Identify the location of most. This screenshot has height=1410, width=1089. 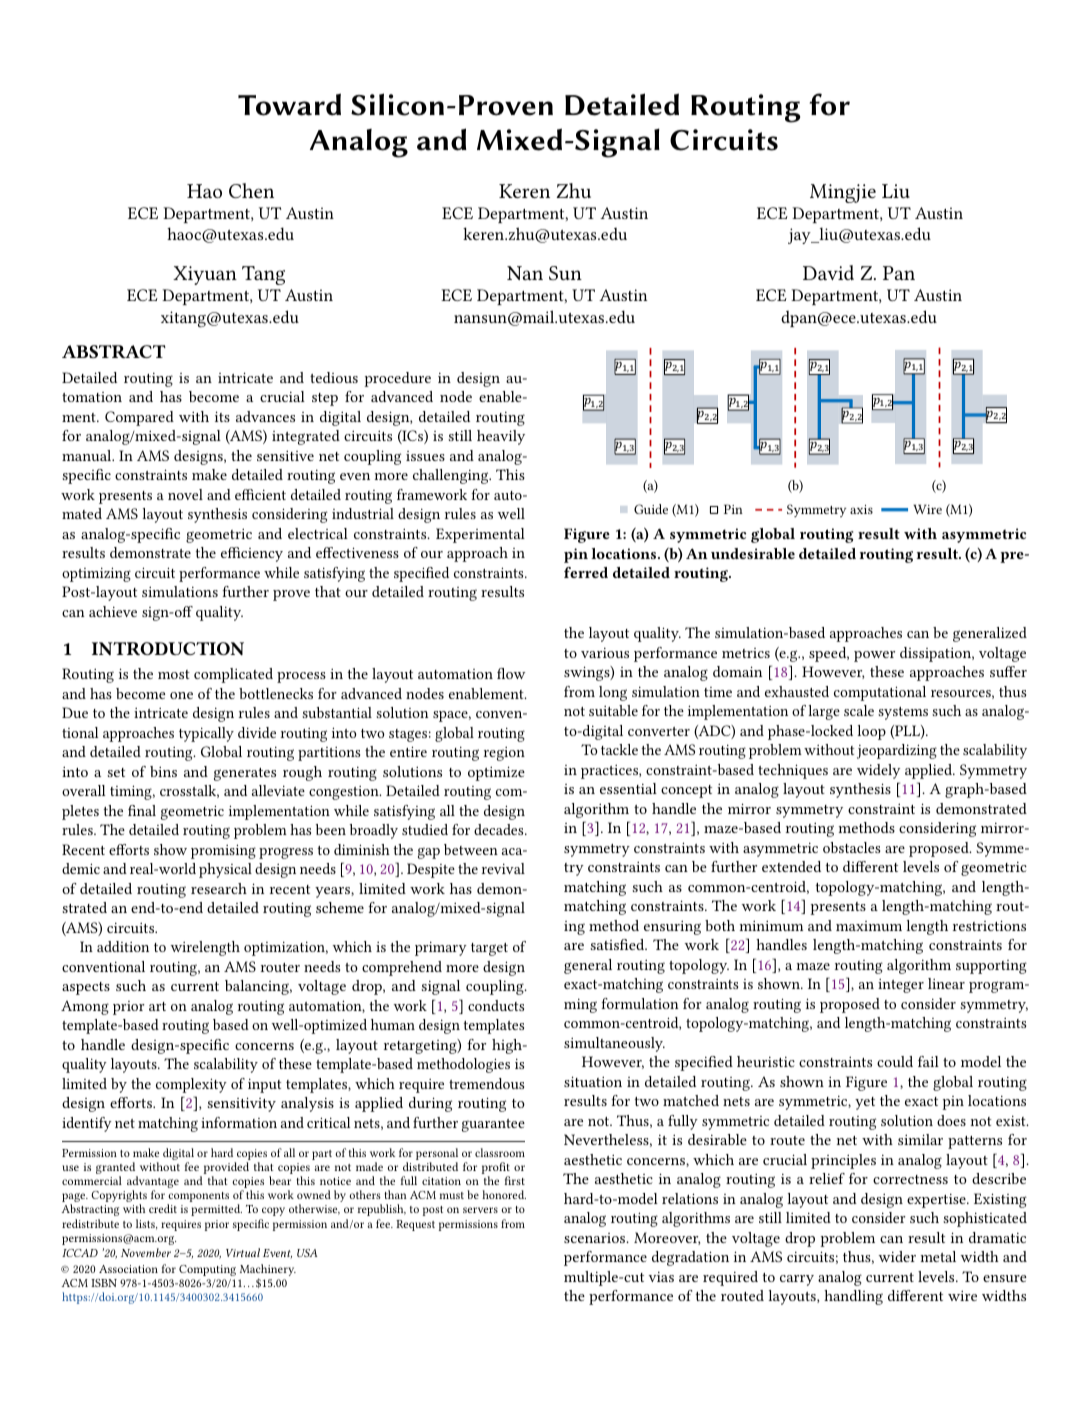
(174, 674).
